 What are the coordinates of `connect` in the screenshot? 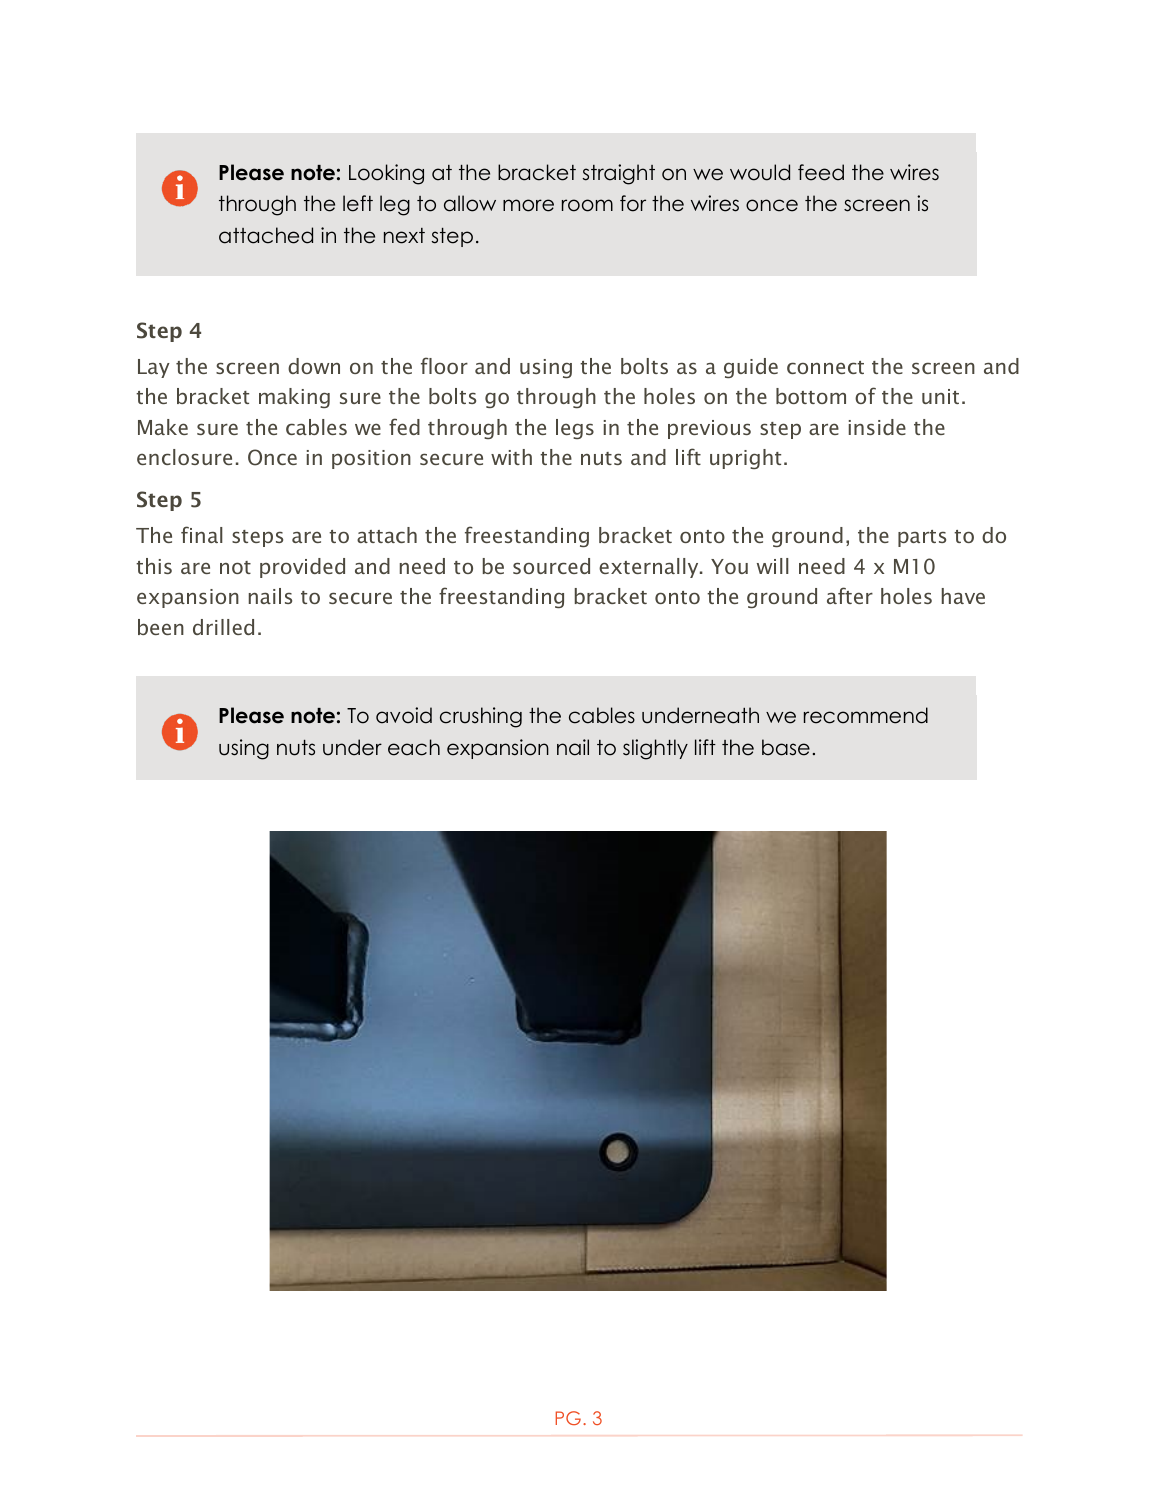 It's located at (825, 367).
